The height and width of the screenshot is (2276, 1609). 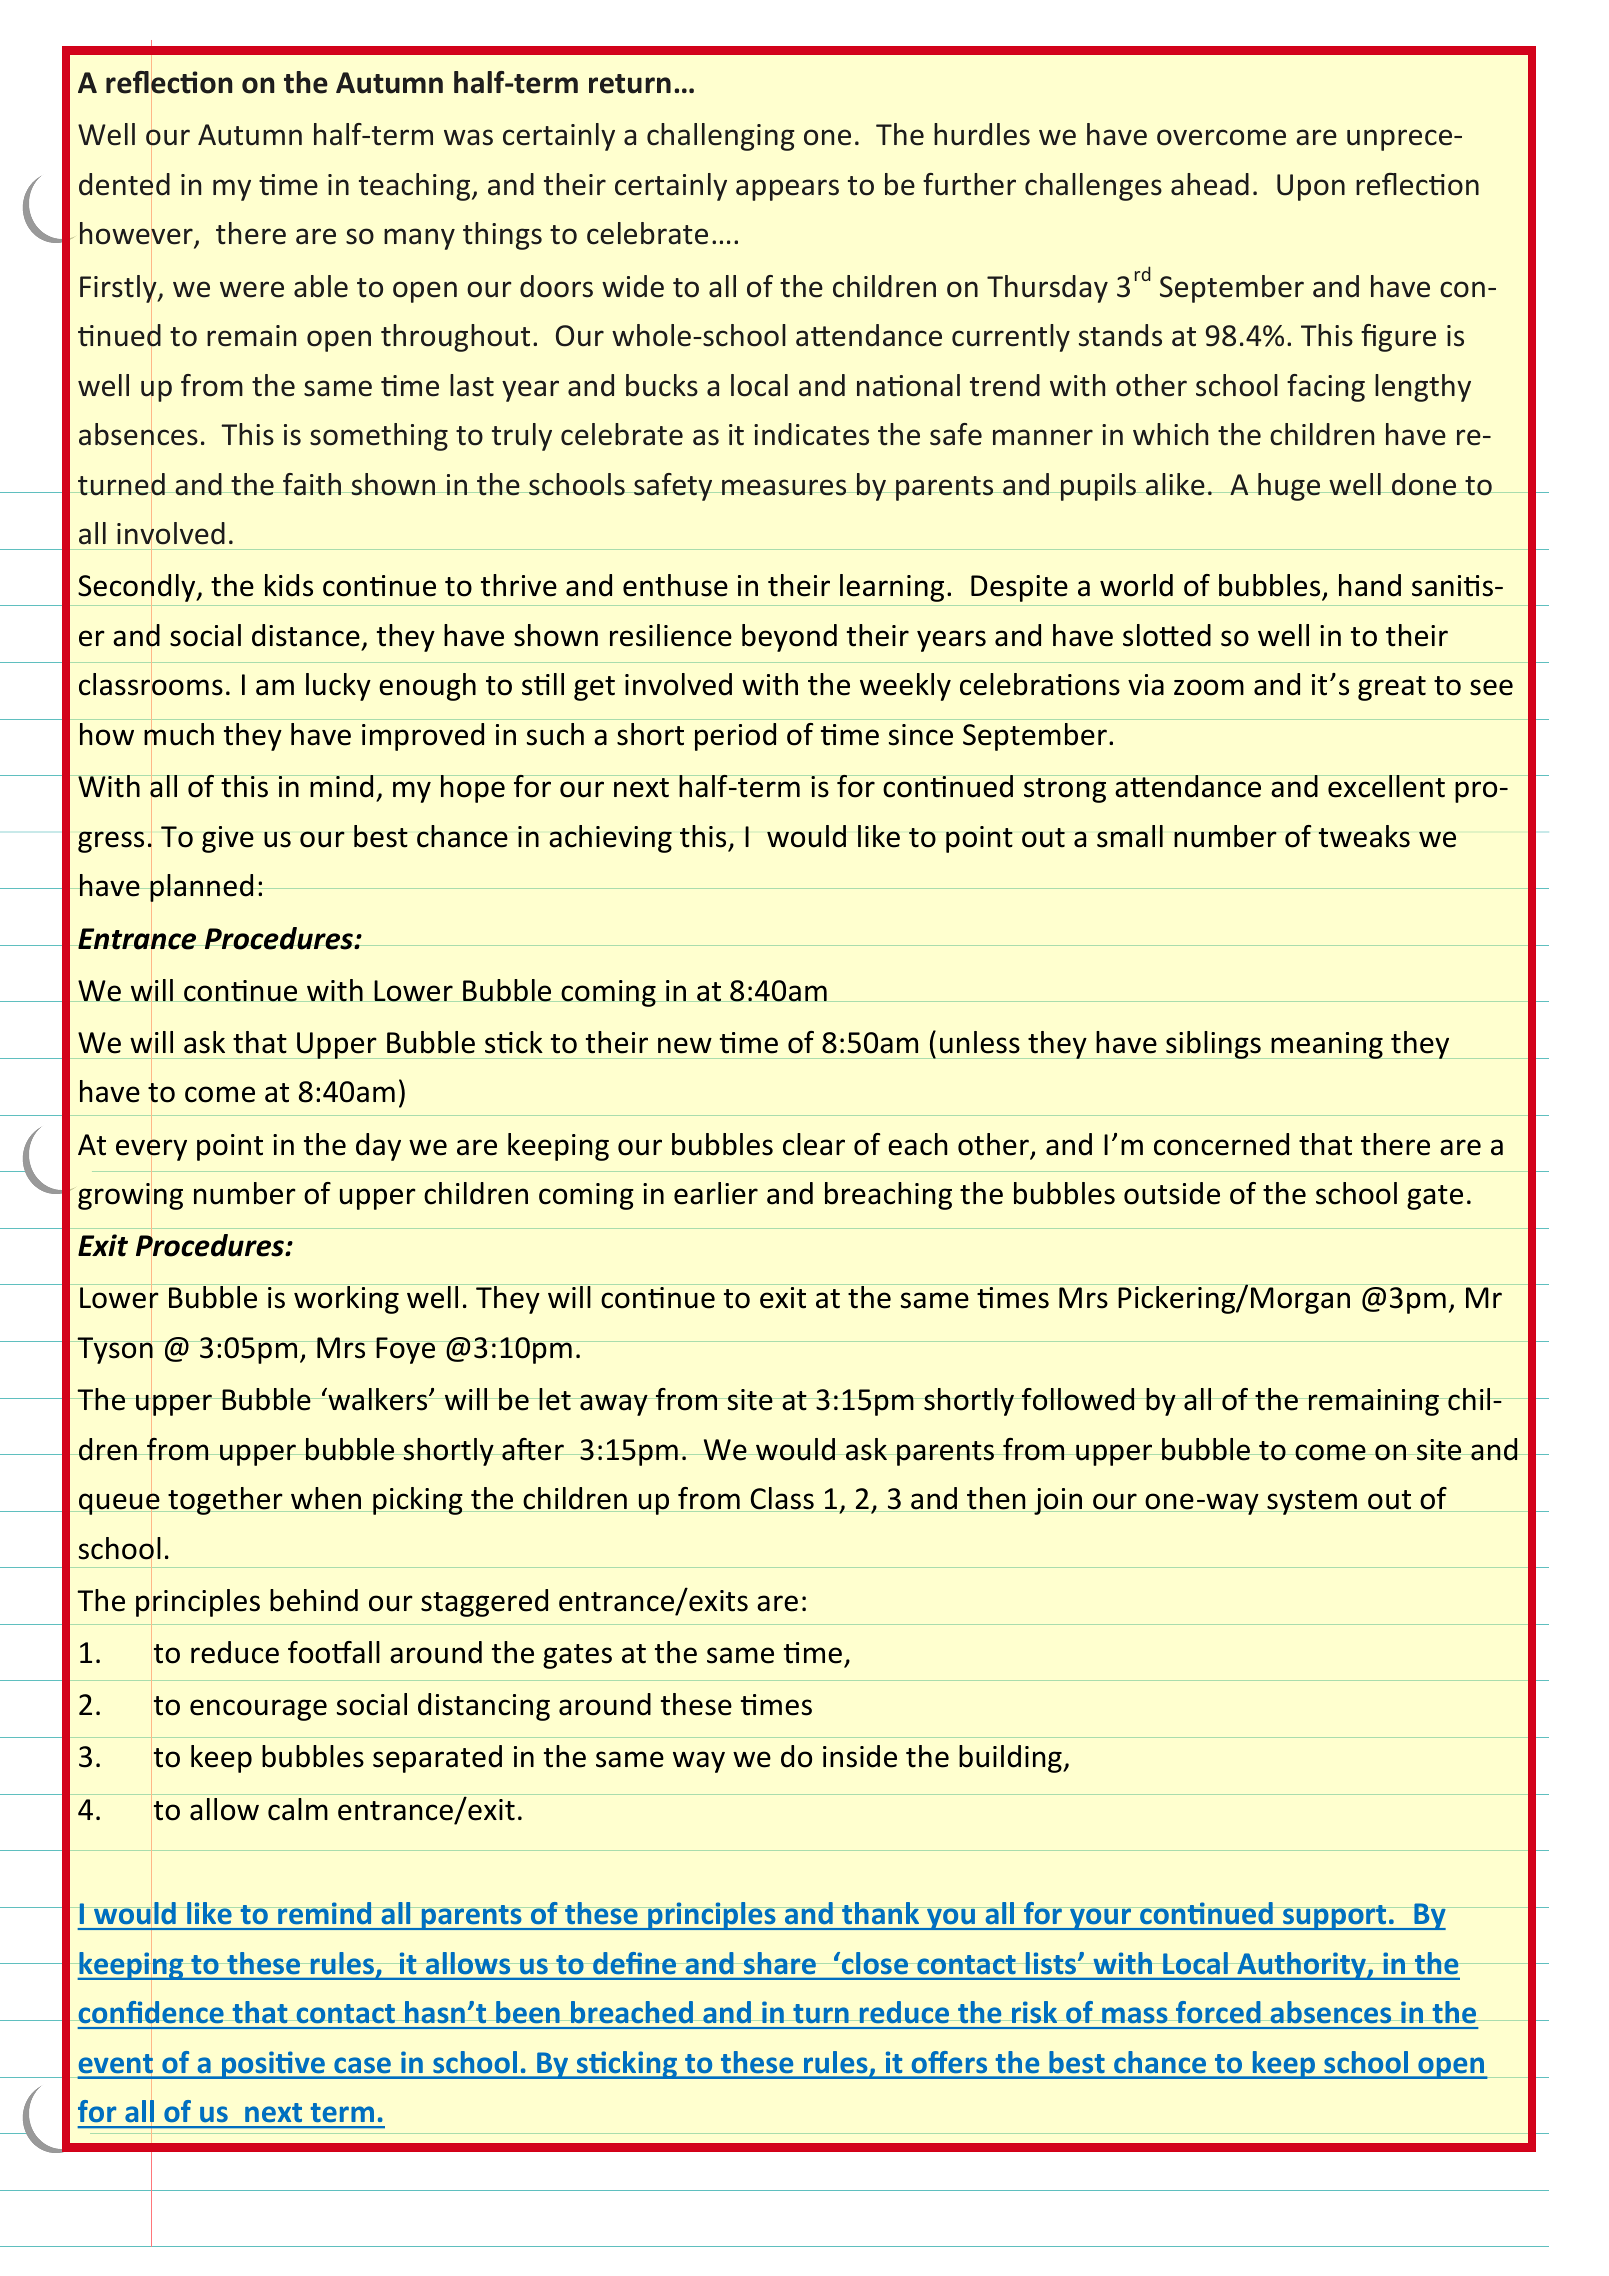 I want to click on share, so click(x=780, y=1963).
